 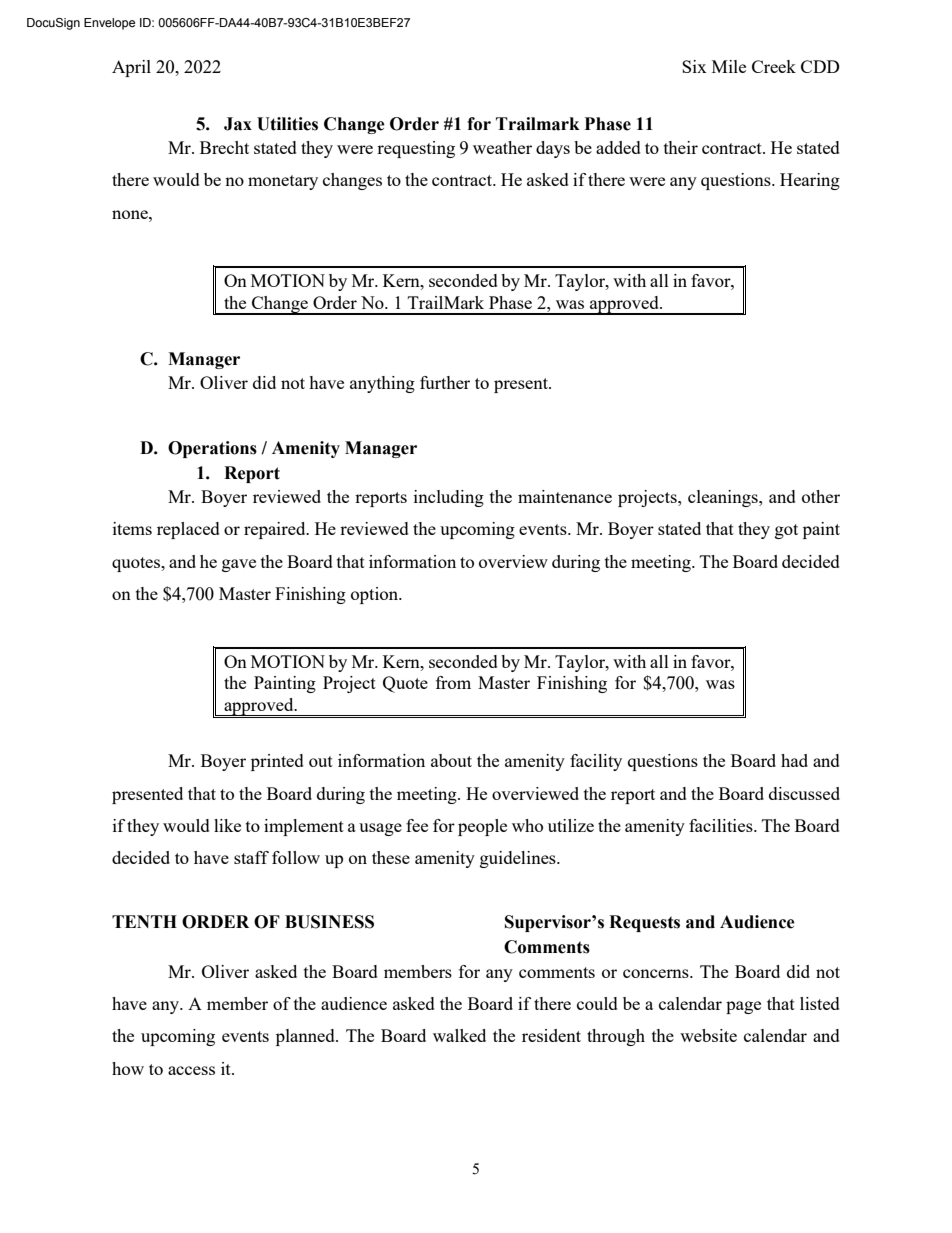 What do you see at coordinates (502, 147) in the page?
I see `weather` at bounding box center [502, 147].
